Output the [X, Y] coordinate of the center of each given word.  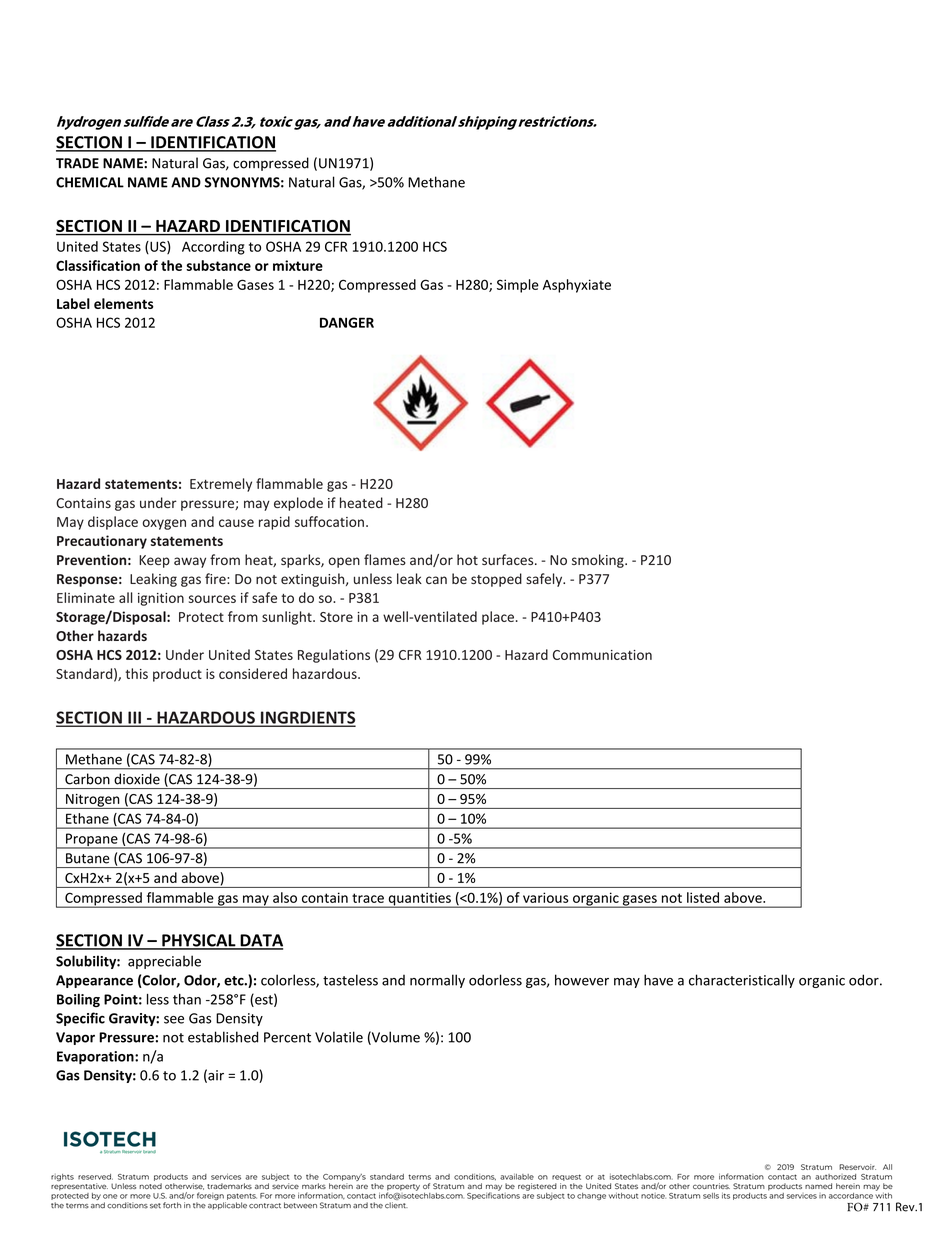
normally [437, 981]
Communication [602, 655]
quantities [419, 900]
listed [703, 897]
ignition [161, 599]
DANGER [347, 322]
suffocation [329, 521]
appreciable [164, 962]
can [436, 580]
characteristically [742, 981]
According [213, 248]
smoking [599, 561]
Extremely [221, 485]
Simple [518, 286]
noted [150, 1186]
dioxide [137, 779]
